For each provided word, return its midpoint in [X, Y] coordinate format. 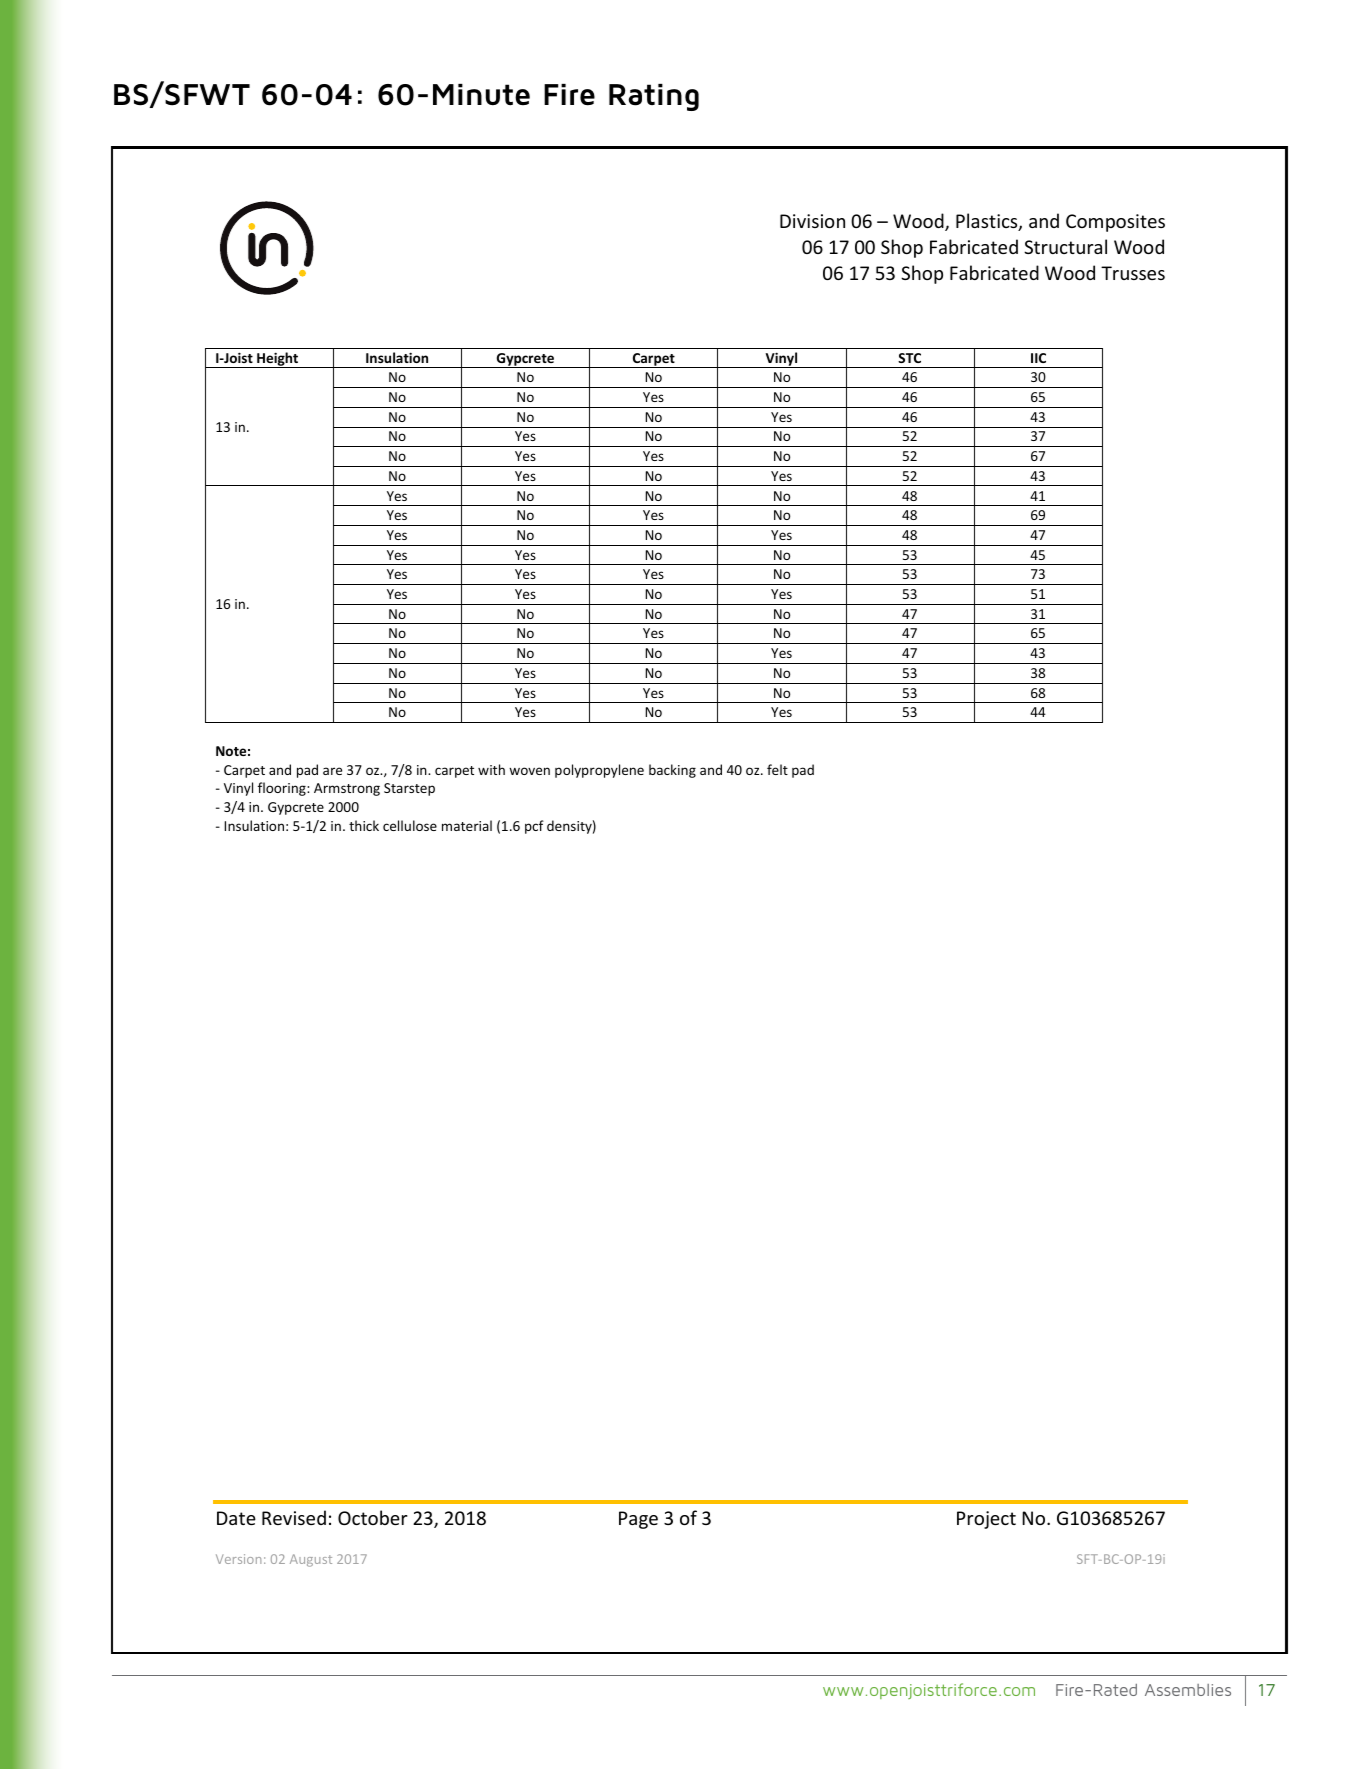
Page [638, 1520]
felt [777, 769]
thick [364, 825]
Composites [1115, 223]
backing [672, 771]
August [311, 1560]
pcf [534, 827]
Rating [654, 97]
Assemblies [1188, 1690]
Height [278, 360]
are [332, 771]
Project [986, 1520]
